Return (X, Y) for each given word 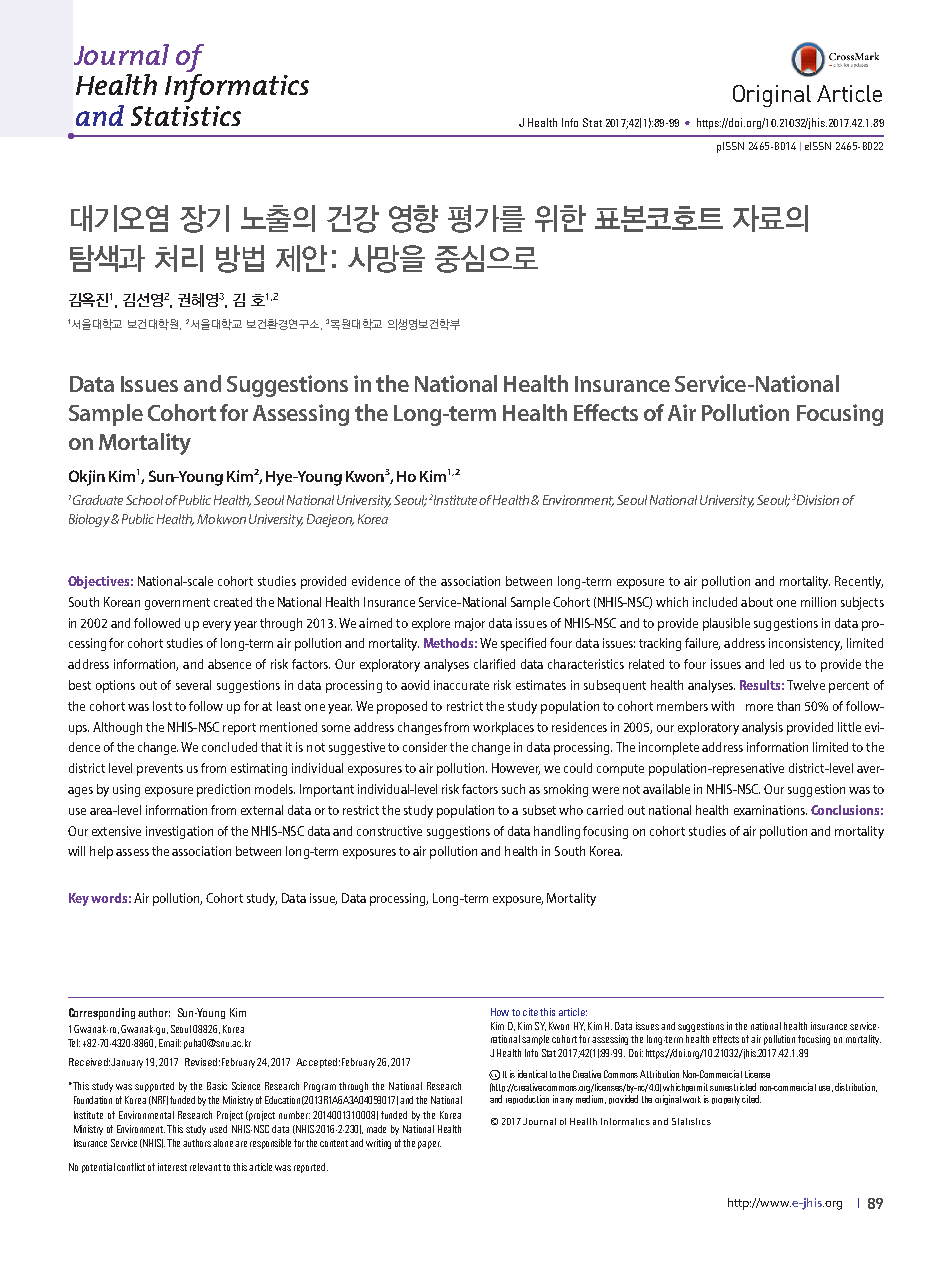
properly (726, 1100)
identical (532, 1074)
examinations (770, 810)
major (470, 624)
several (193, 685)
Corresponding (102, 1014)
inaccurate (461, 685)
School (144, 500)
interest (172, 1167)
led (777, 664)
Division (818, 500)
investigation (179, 832)
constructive (389, 831)
